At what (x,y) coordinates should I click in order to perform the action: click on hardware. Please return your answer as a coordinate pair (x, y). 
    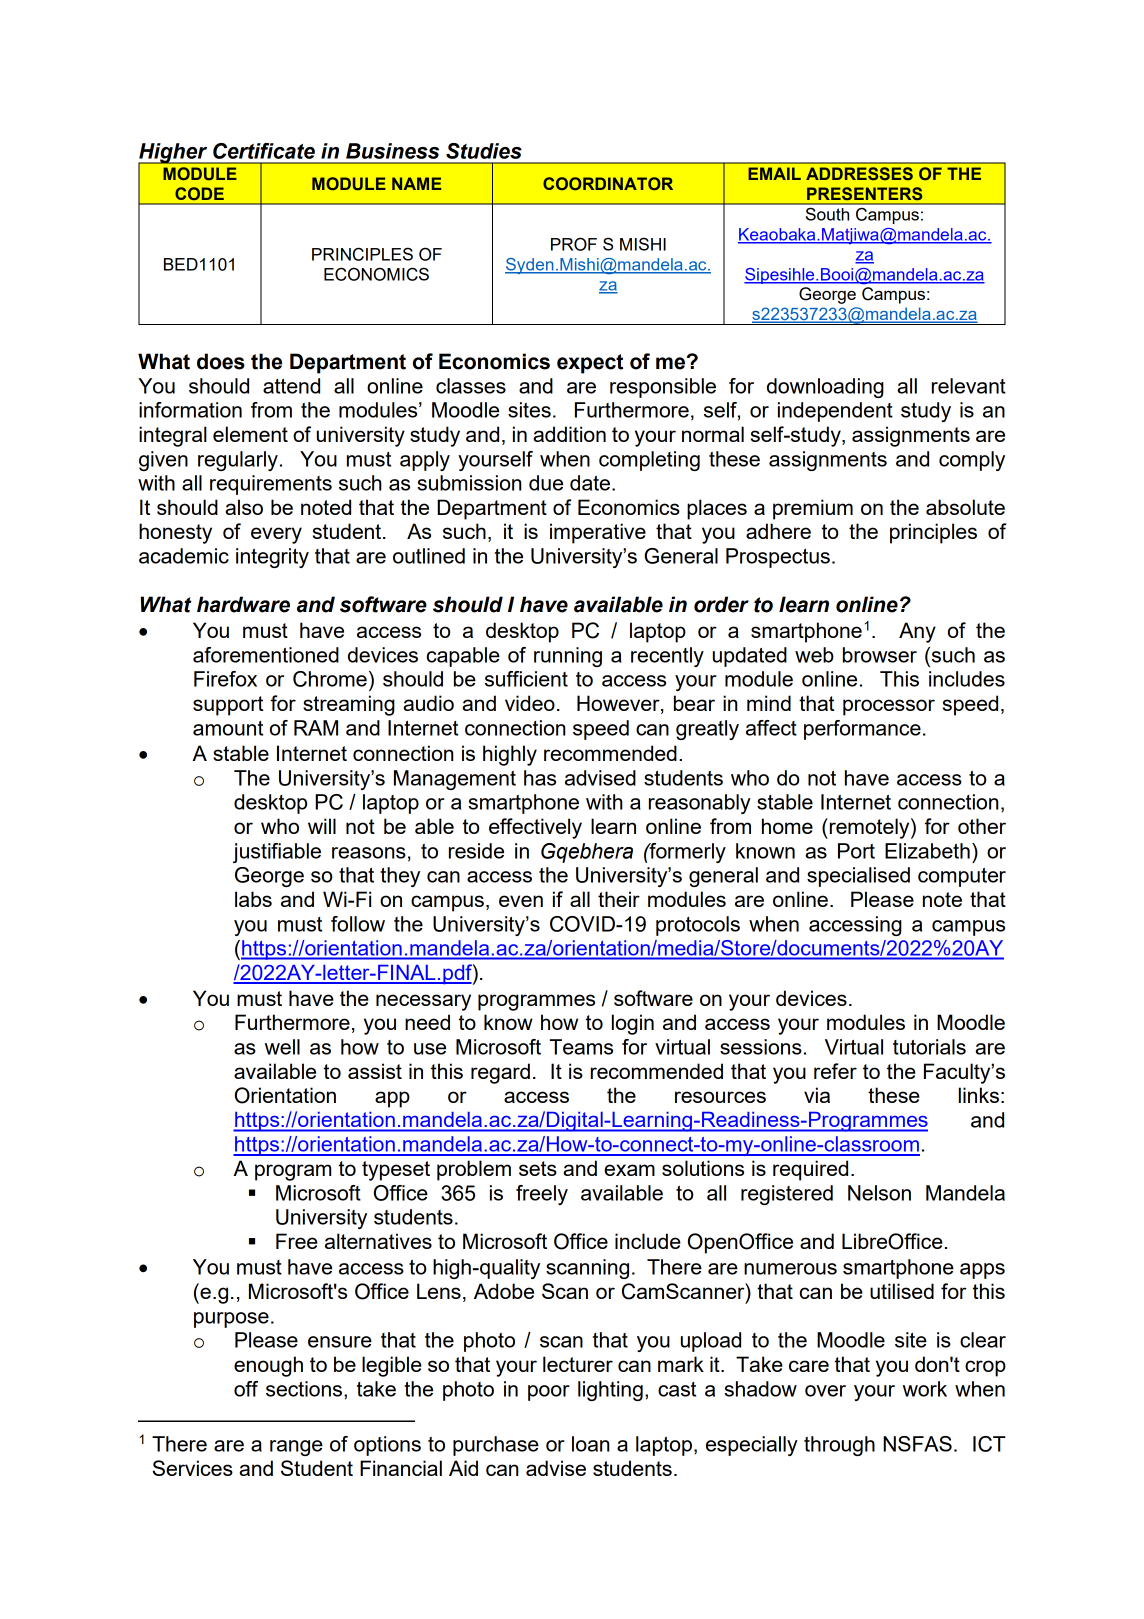
    Looking at the image, I should click on (243, 604).
